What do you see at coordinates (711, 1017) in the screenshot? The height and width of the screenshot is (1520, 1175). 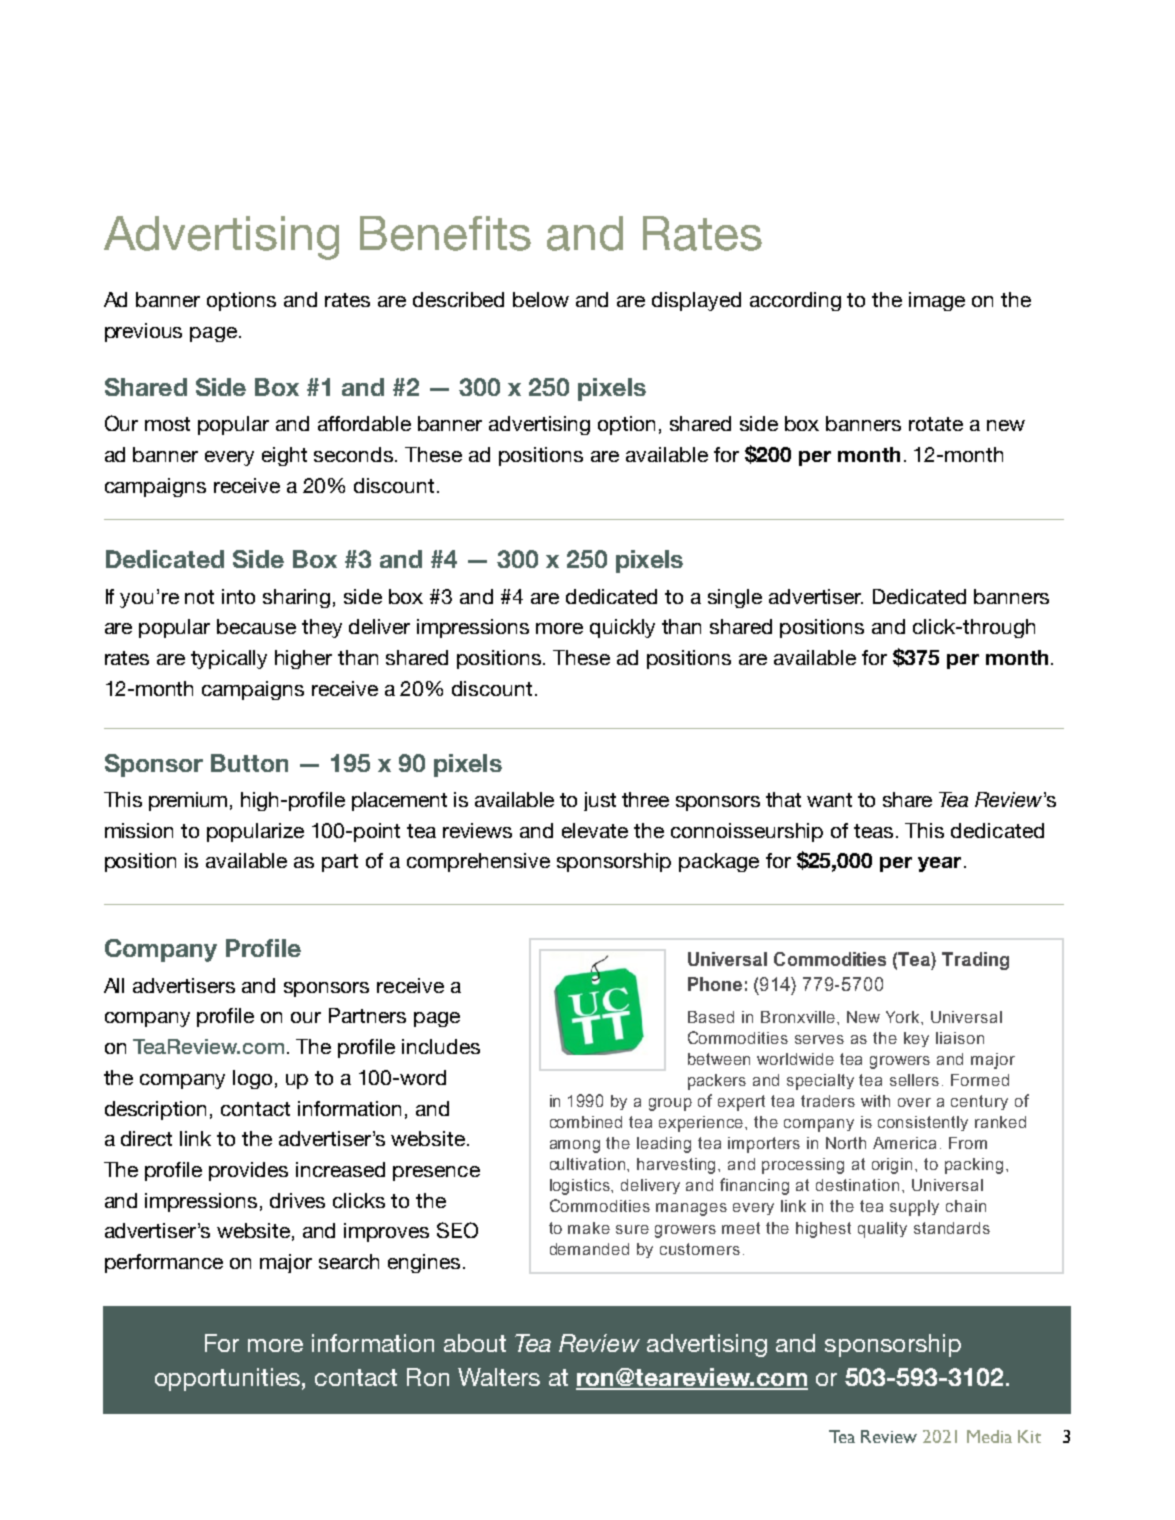 I see `Based` at bounding box center [711, 1017].
